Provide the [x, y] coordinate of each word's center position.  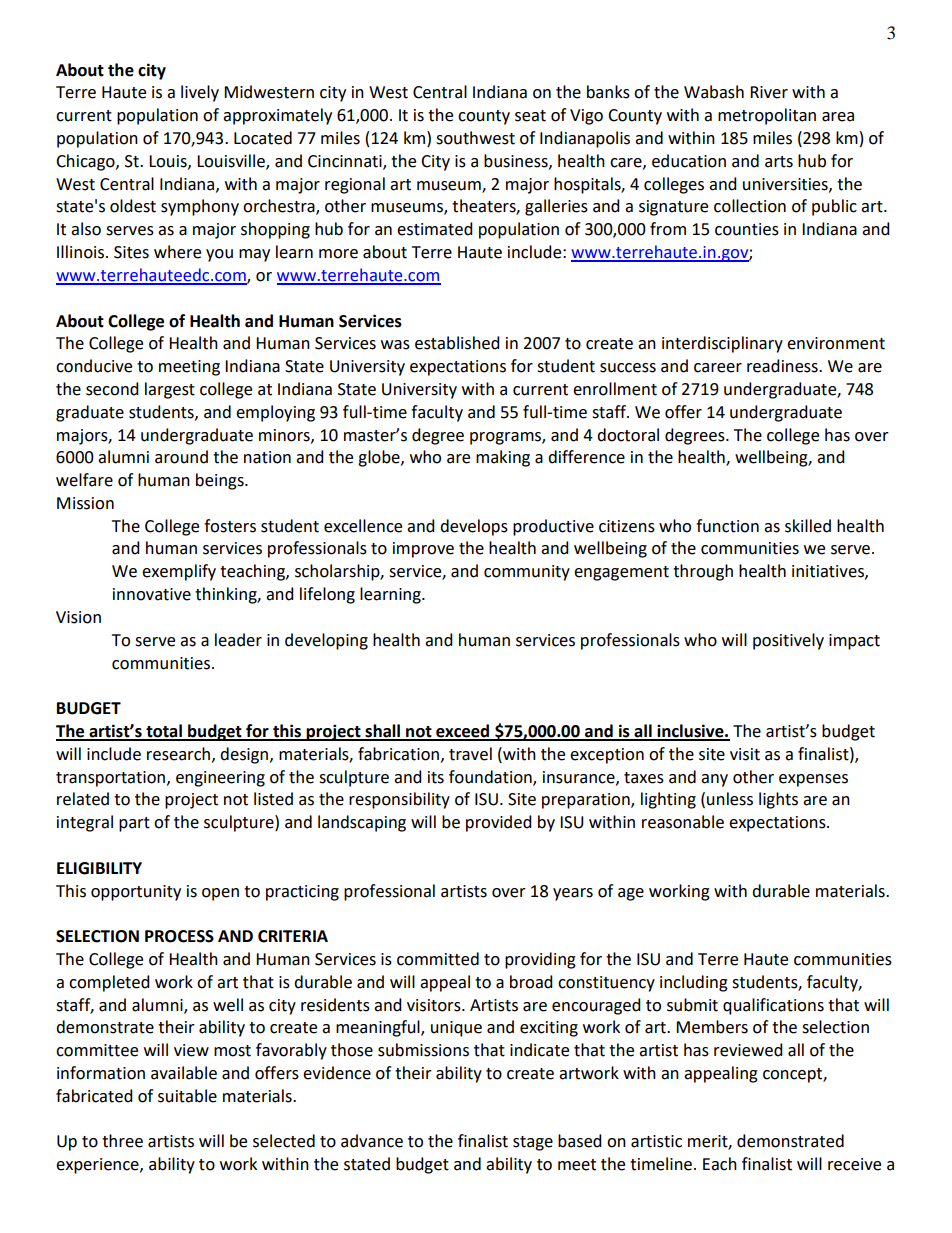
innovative [152, 594]
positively [788, 641]
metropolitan [767, 116]
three [122, 1141]
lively [200, 93]
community [527, 573]
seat [530, 116]
